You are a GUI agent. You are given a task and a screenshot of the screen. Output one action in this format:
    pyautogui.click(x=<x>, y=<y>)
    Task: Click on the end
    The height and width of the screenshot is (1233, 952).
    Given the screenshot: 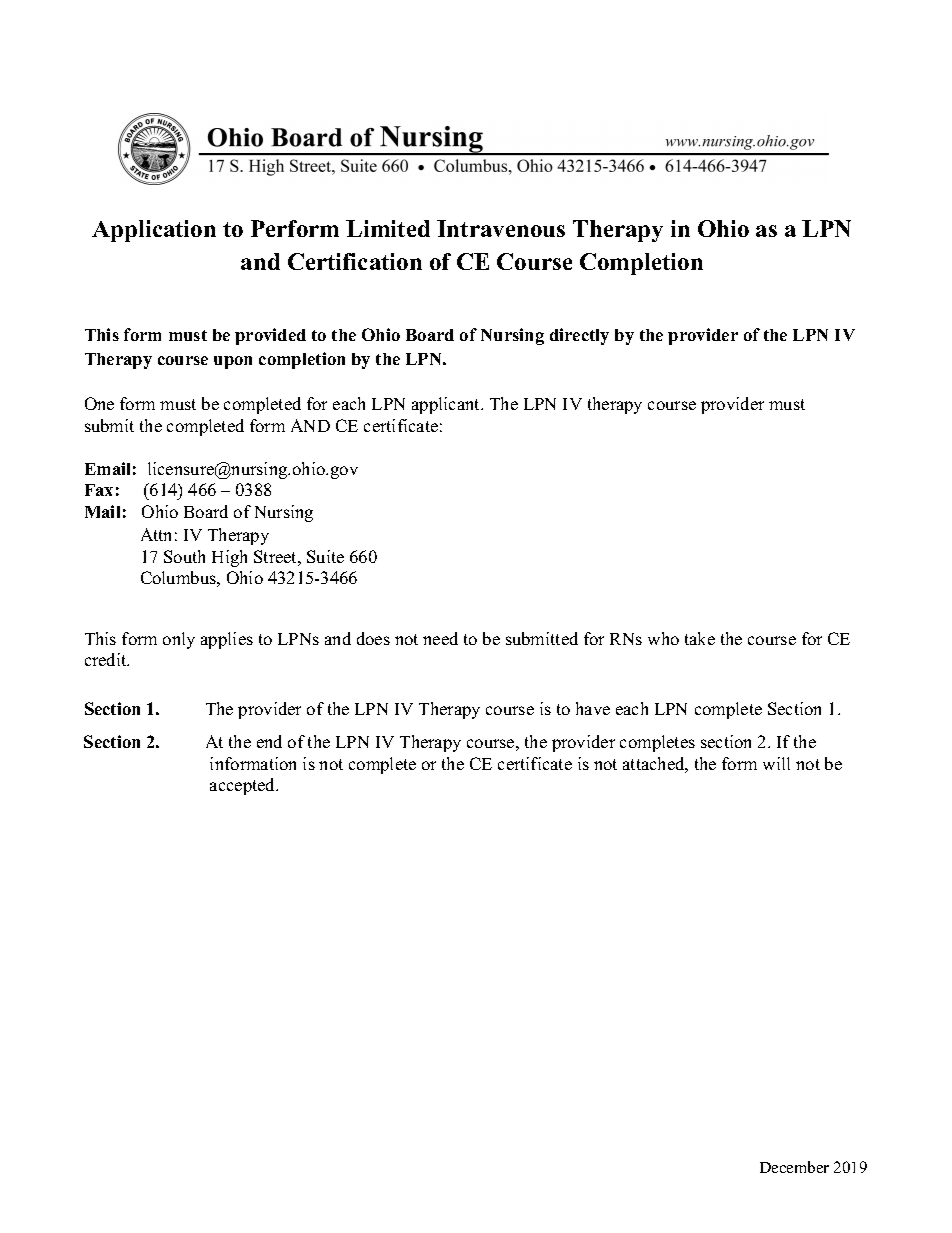 What is the action you would take?
    pyautogui.click(x=269, y=741)
